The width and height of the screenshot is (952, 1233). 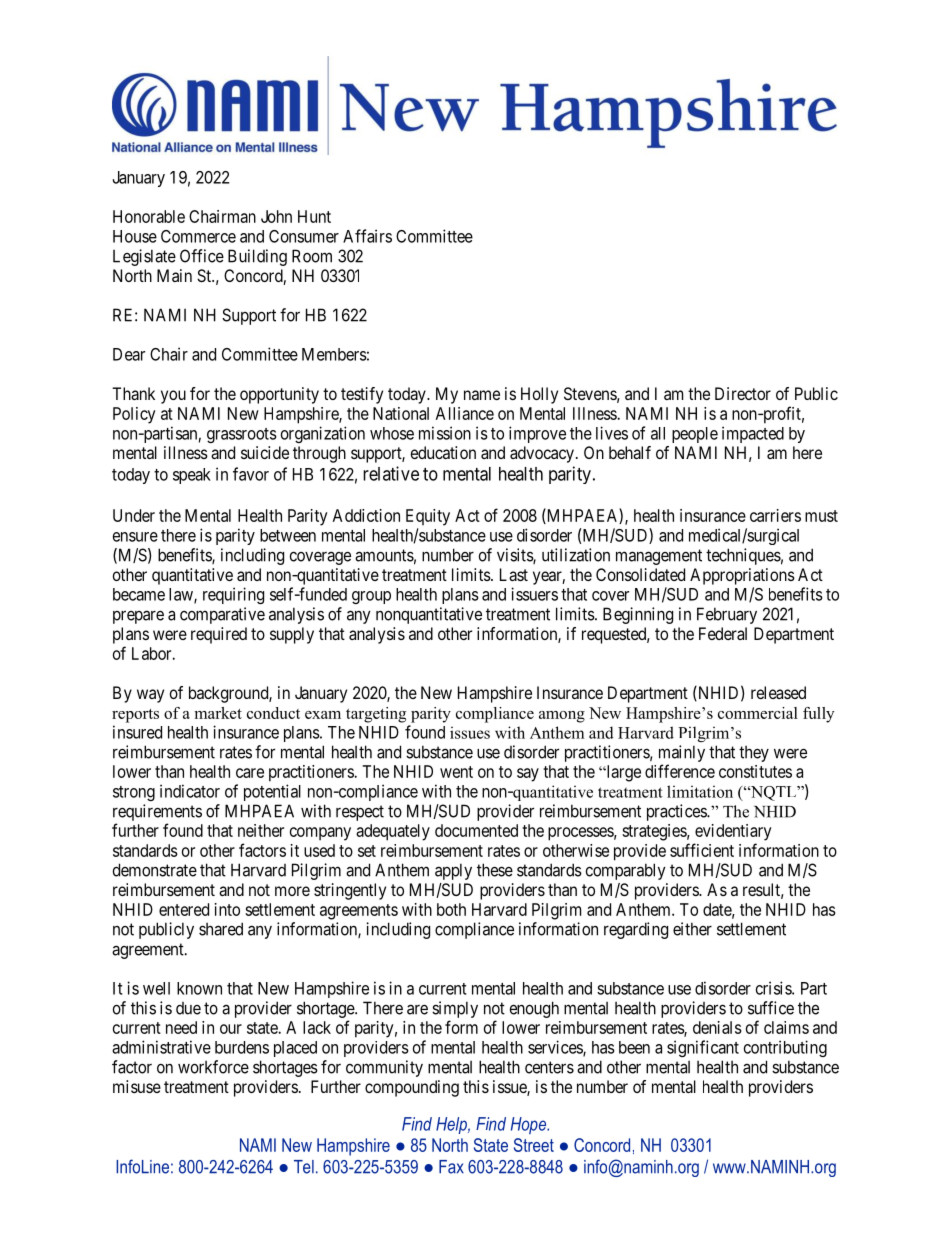 I want to click on Fax, so click(x=451, y=1167).
